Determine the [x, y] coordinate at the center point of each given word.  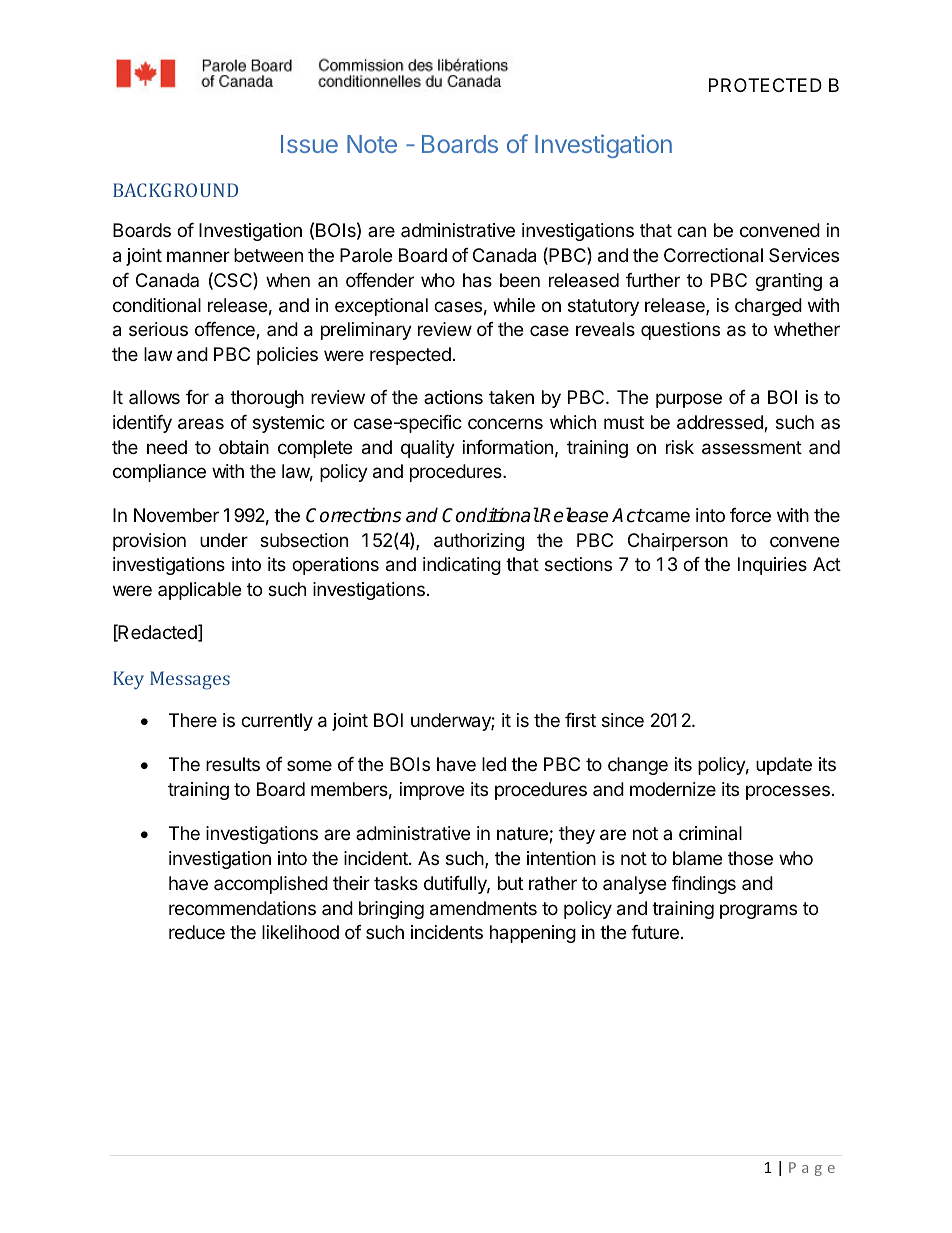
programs [758, 911]
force [750, 515]
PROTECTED [765, 85]
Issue [309, 144]
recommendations [242, 908]
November [176, 515]
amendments [483, 908]
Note [372, 144]
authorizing [479, 542]
